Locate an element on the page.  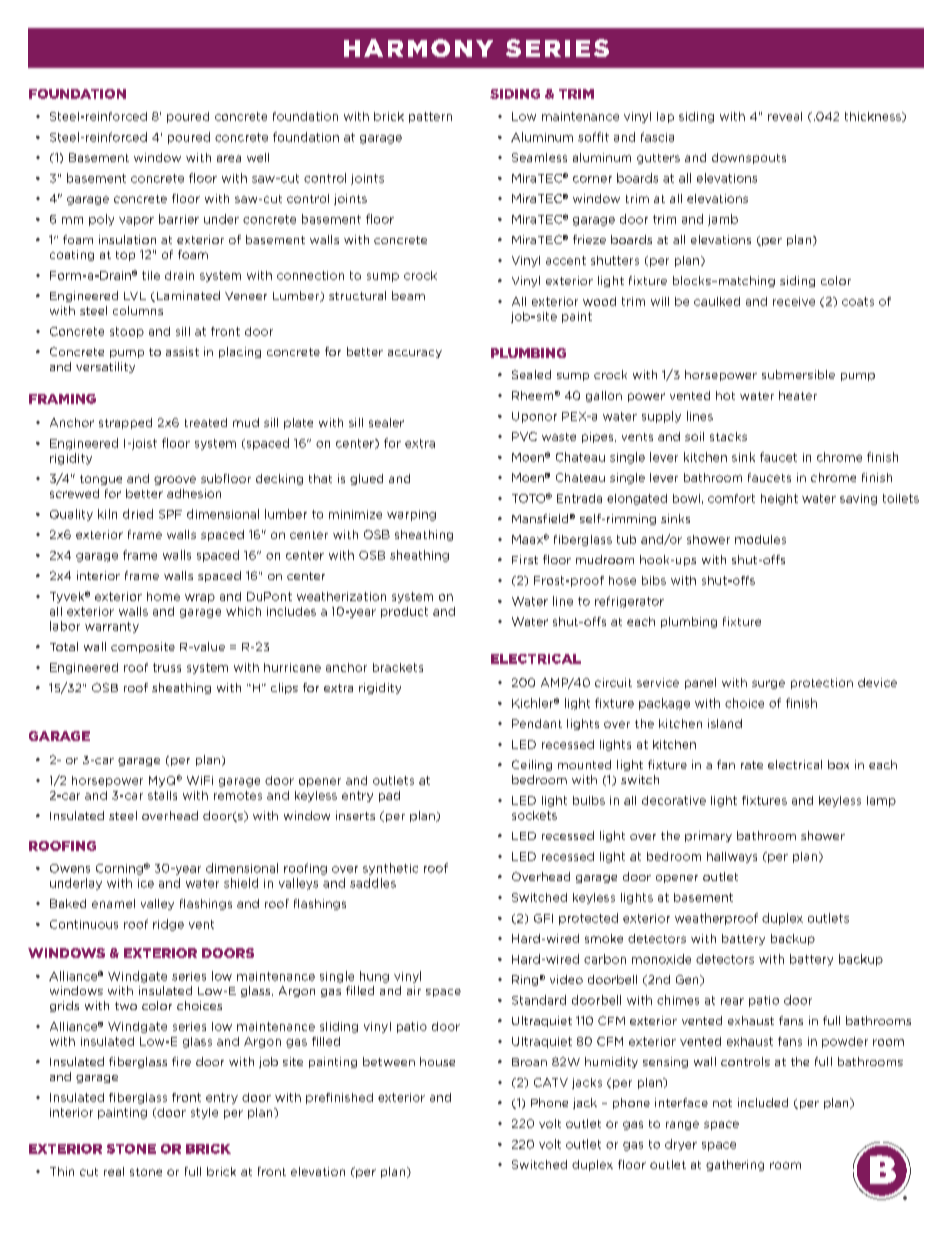
ridge is located at coordinates (168, 925).
